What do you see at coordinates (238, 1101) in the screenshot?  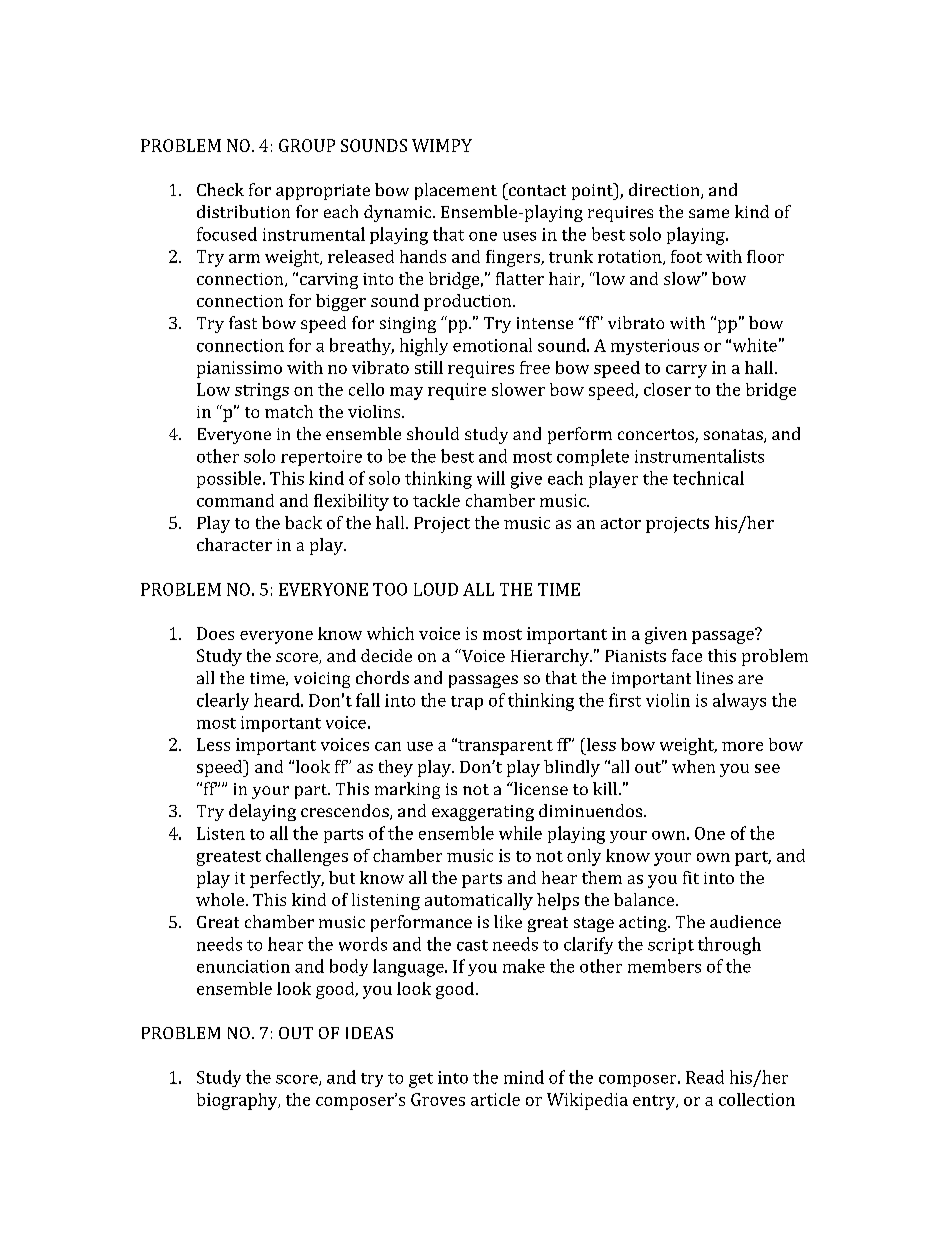 I see `biography` at bounding box center [238, 1101].
